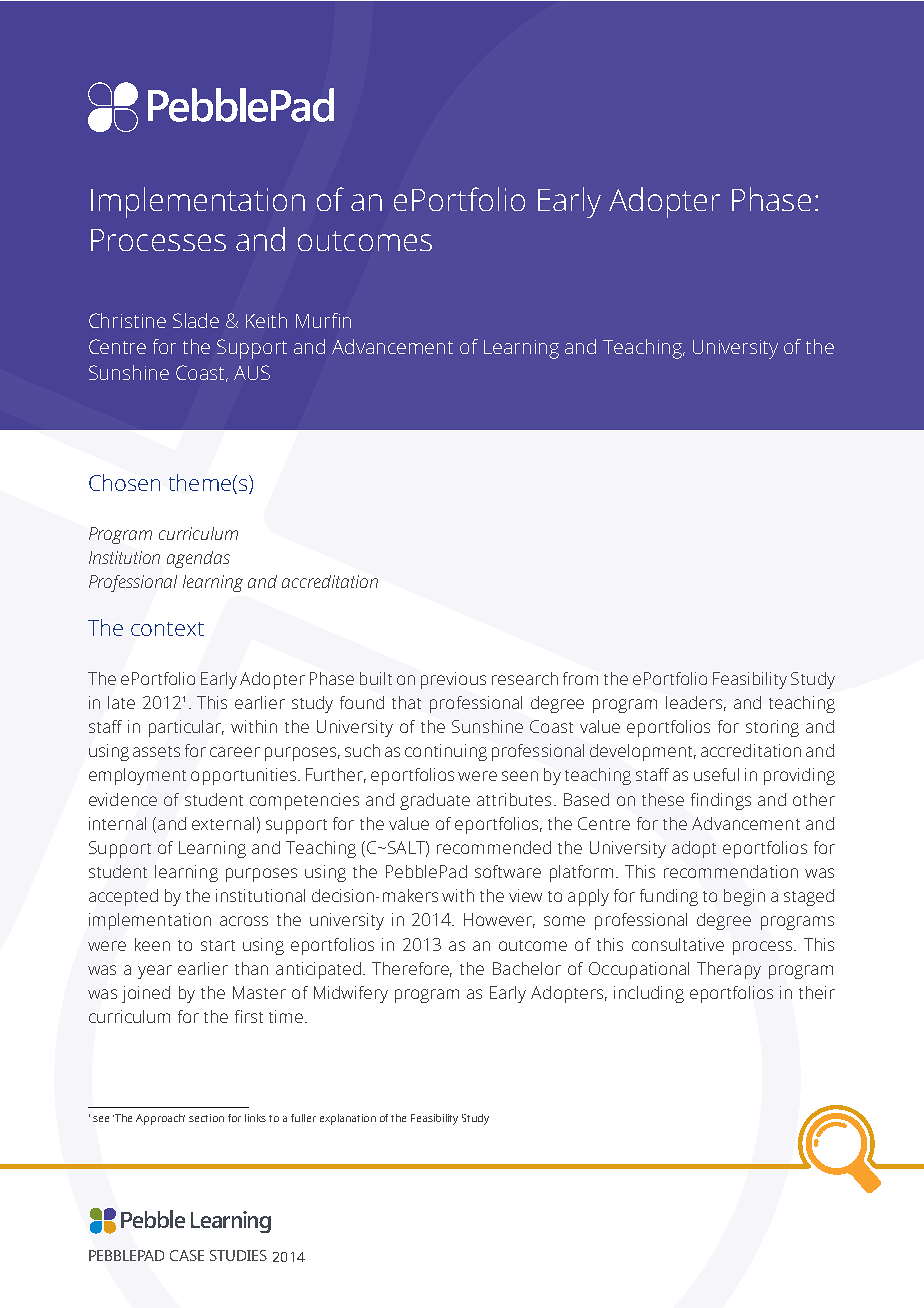 This image has height=1308, width=924. Describe the element at coordinates (729, 970) in the image. I see `Therapy` at that location.
